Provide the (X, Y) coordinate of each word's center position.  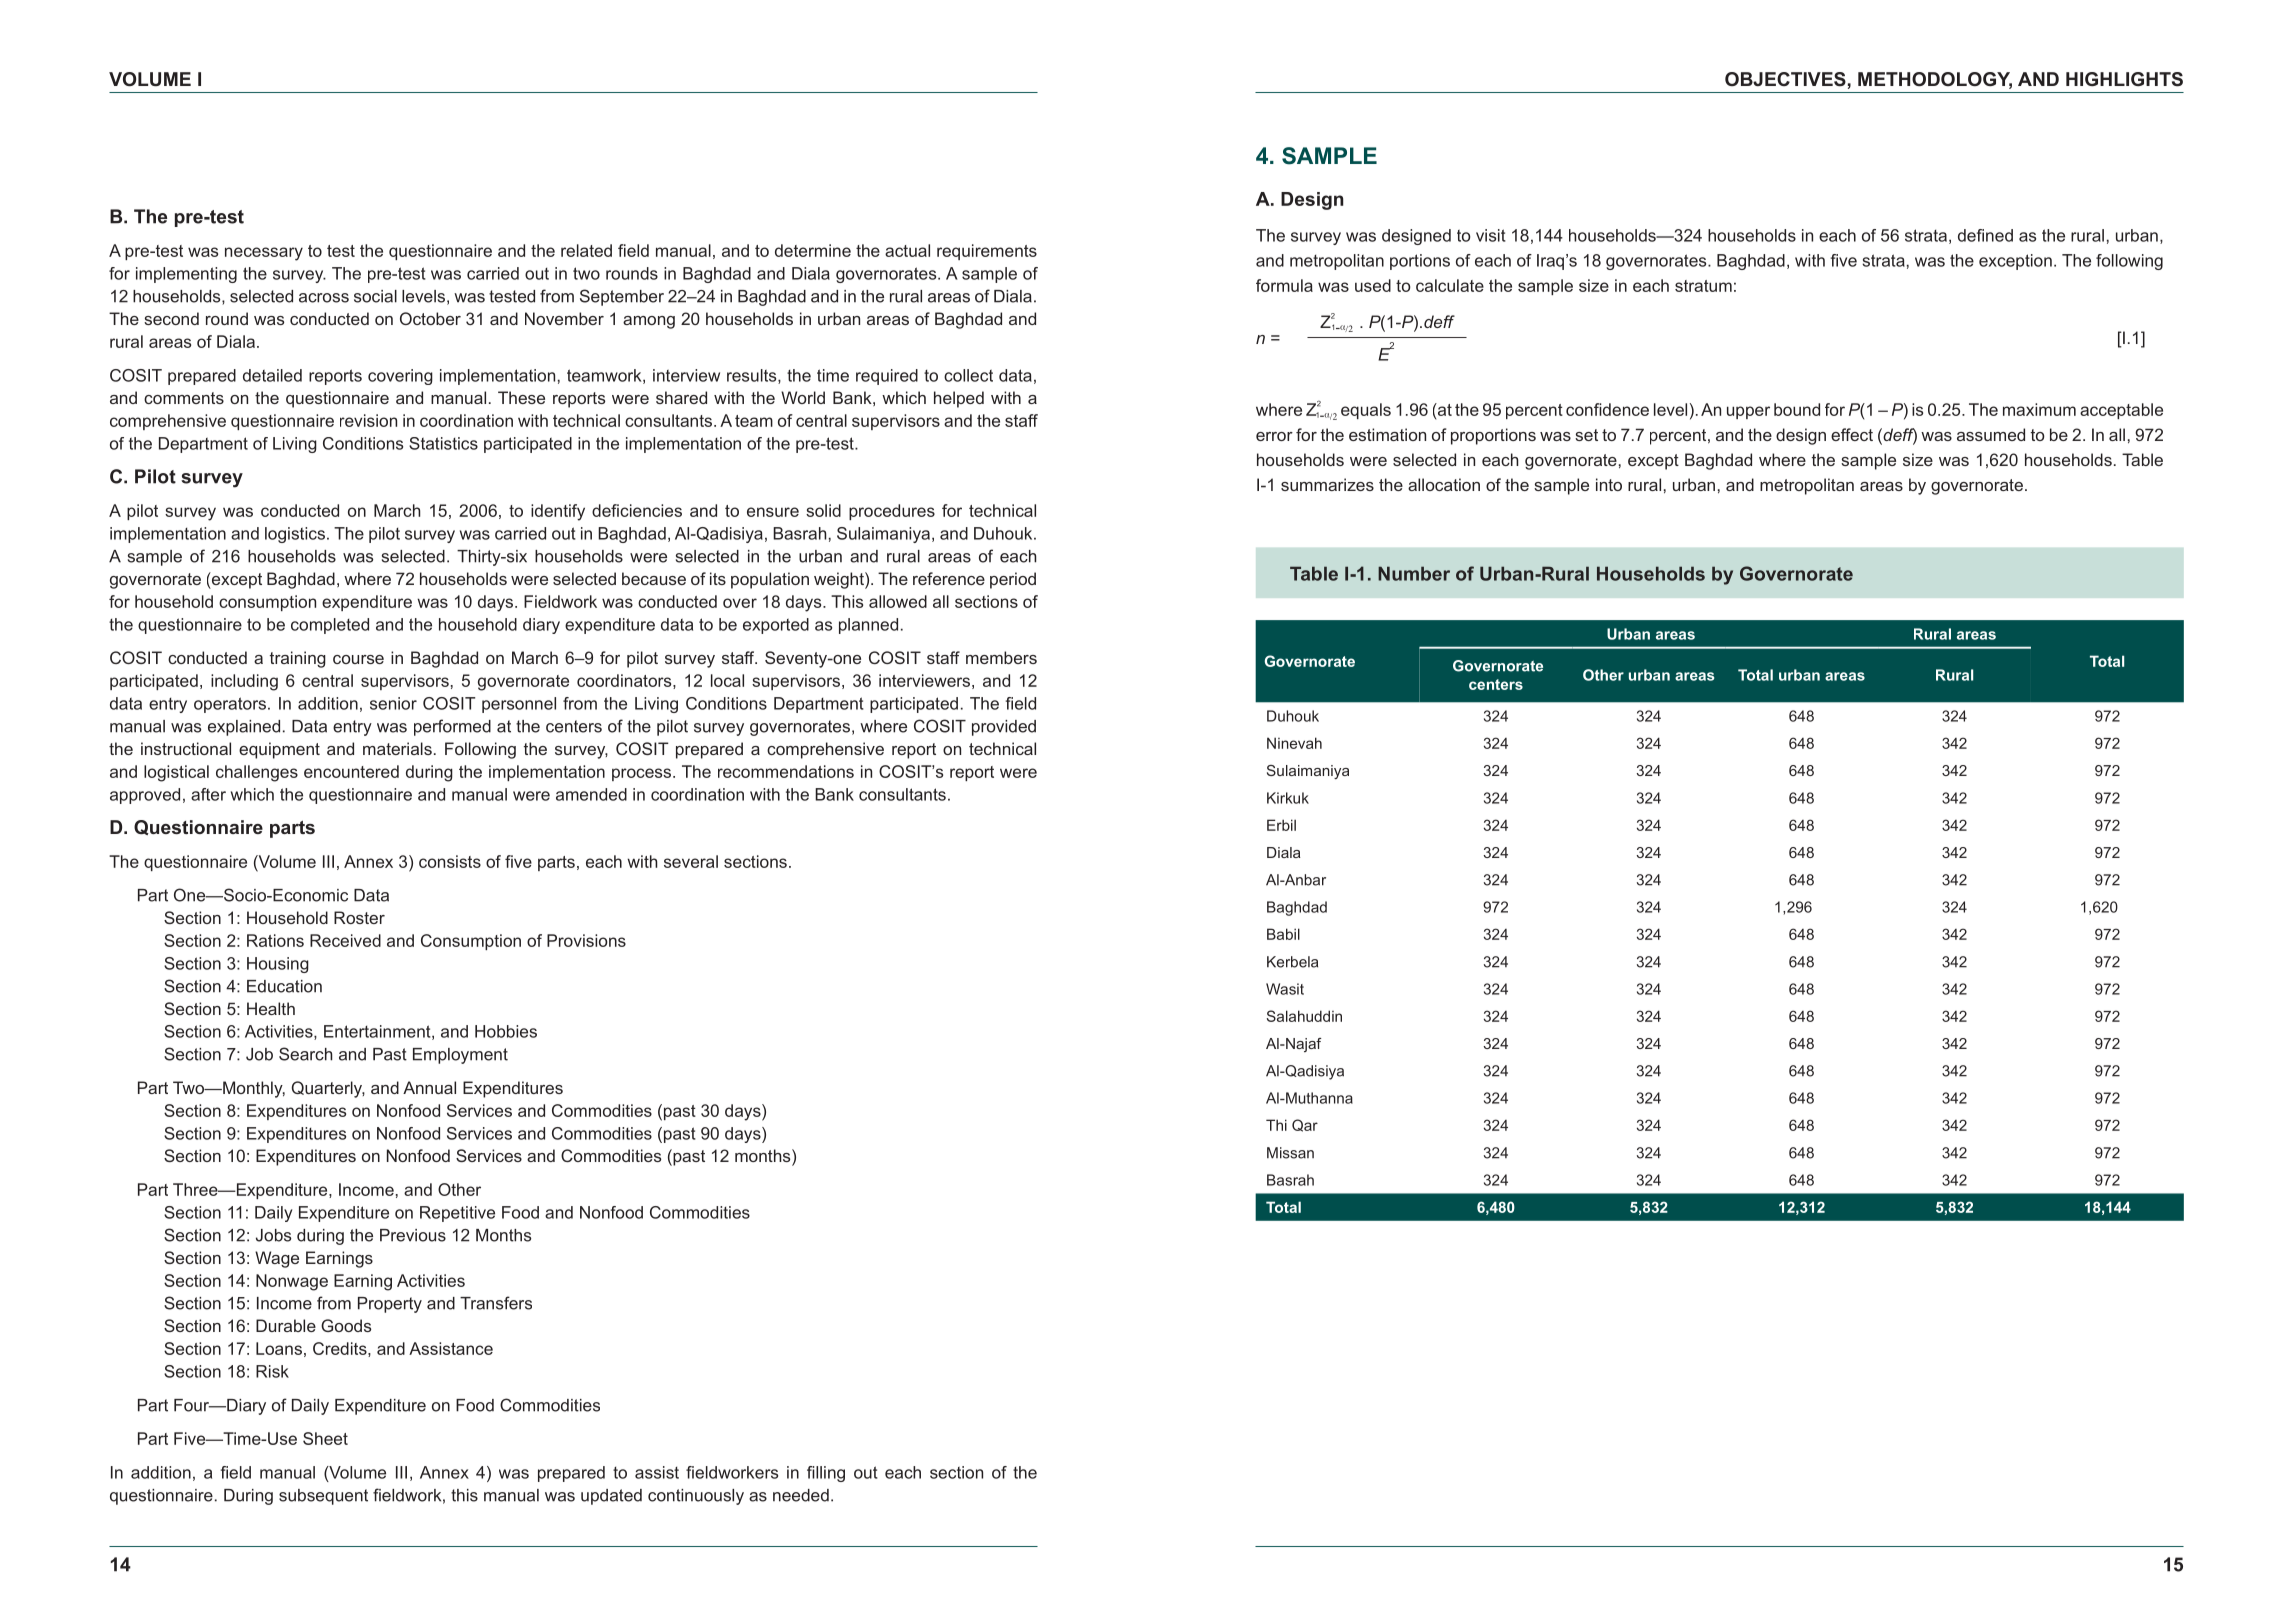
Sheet (325, 1438)
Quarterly (328, 1089)
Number (1414, 573)
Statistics (443, 443)
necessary (264, 254)
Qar (1305, 1125)
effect (1852, 434)
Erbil (1281, 825)
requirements (987, 252)
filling (826, 1474)
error (1274, 436)
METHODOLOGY (1935, 80)
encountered (351, 771)
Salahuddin (1304, 1016)
